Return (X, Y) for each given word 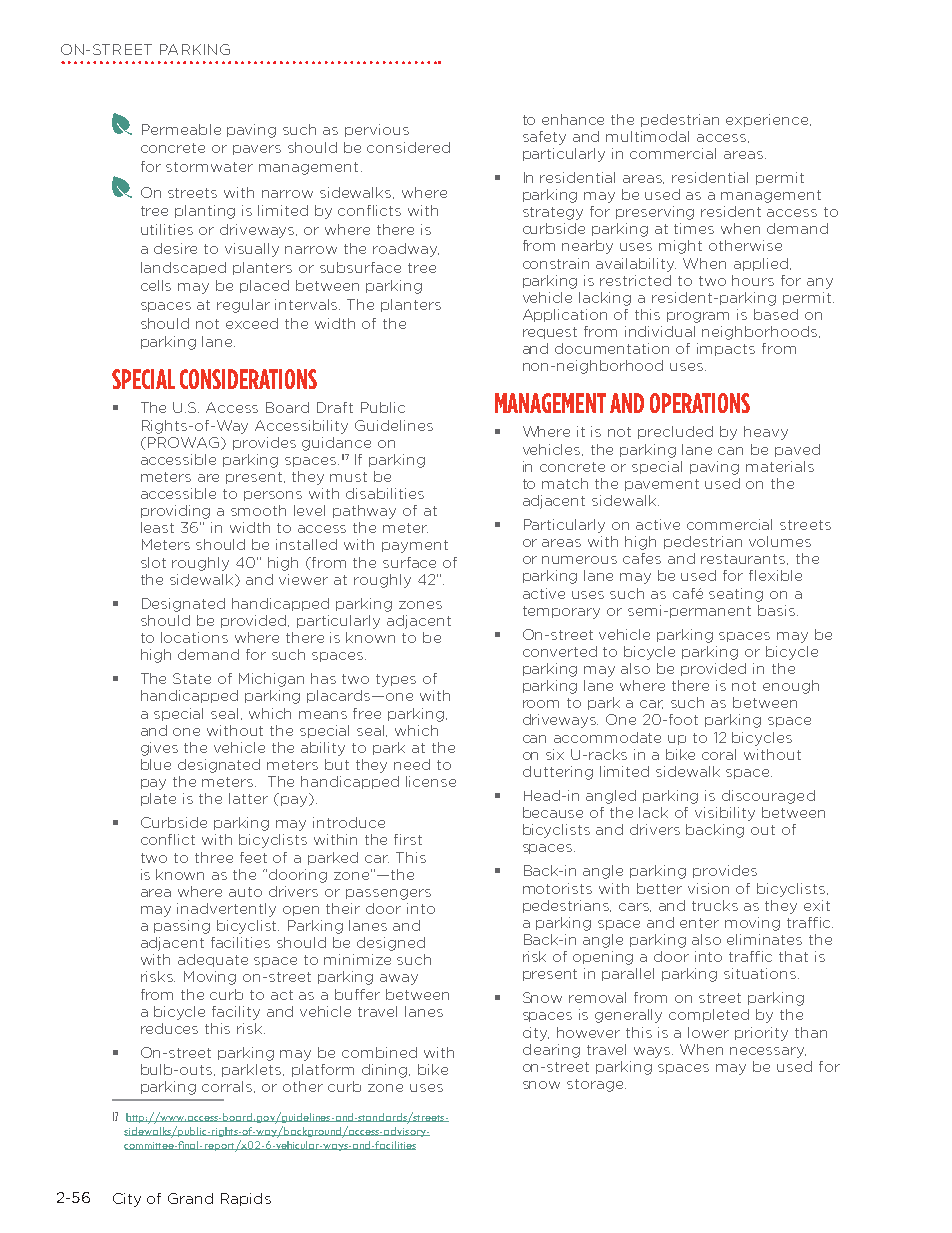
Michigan (271, 680)
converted (560, 651)
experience (768, 120)
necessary (768, 1052)
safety (544, 138)
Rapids (246, 1199)
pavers (257, 150)
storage (596, 1085)
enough (791, 687)
